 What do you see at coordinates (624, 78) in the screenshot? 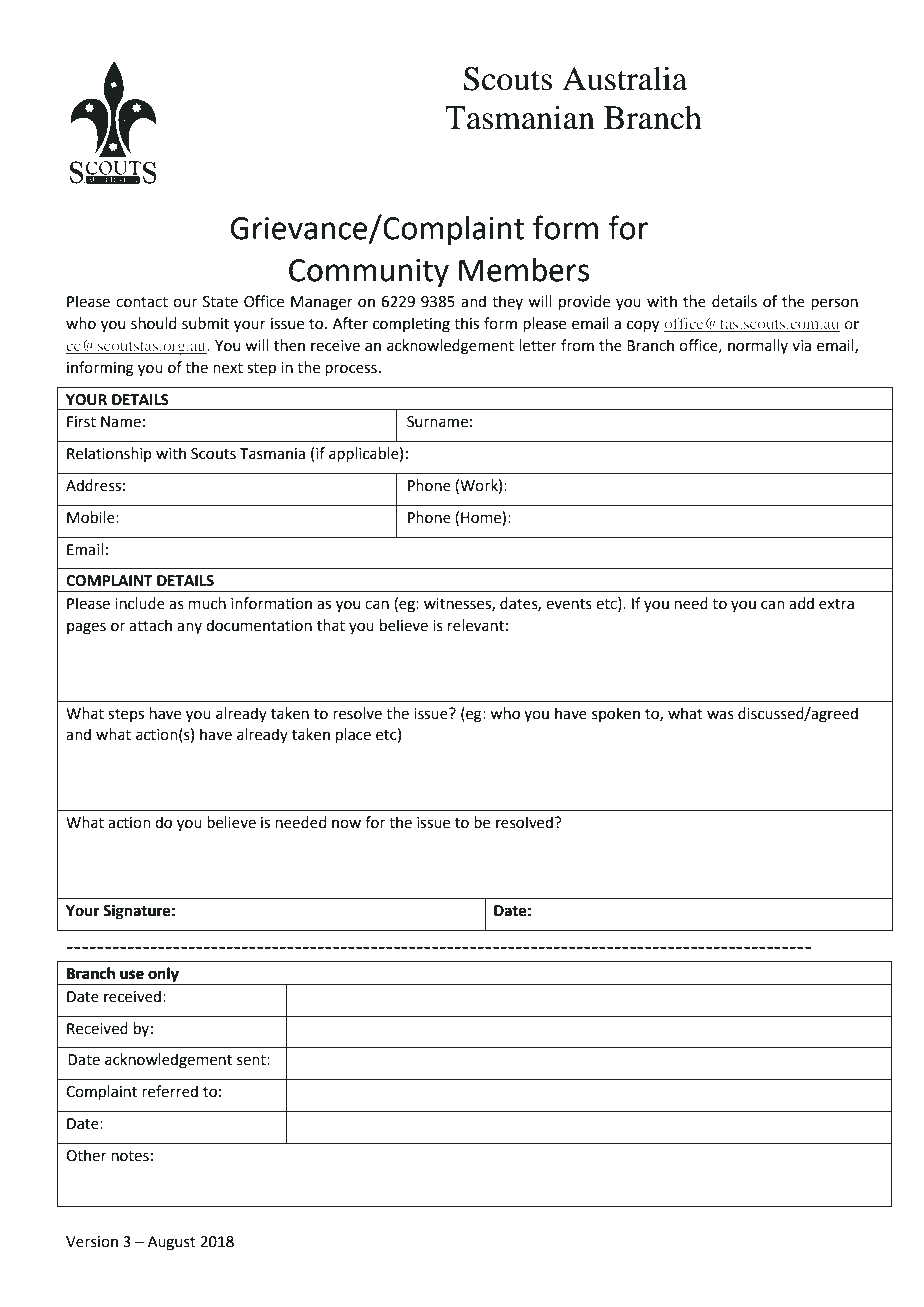
I see `Australia` at bounding box center [624, 78].
